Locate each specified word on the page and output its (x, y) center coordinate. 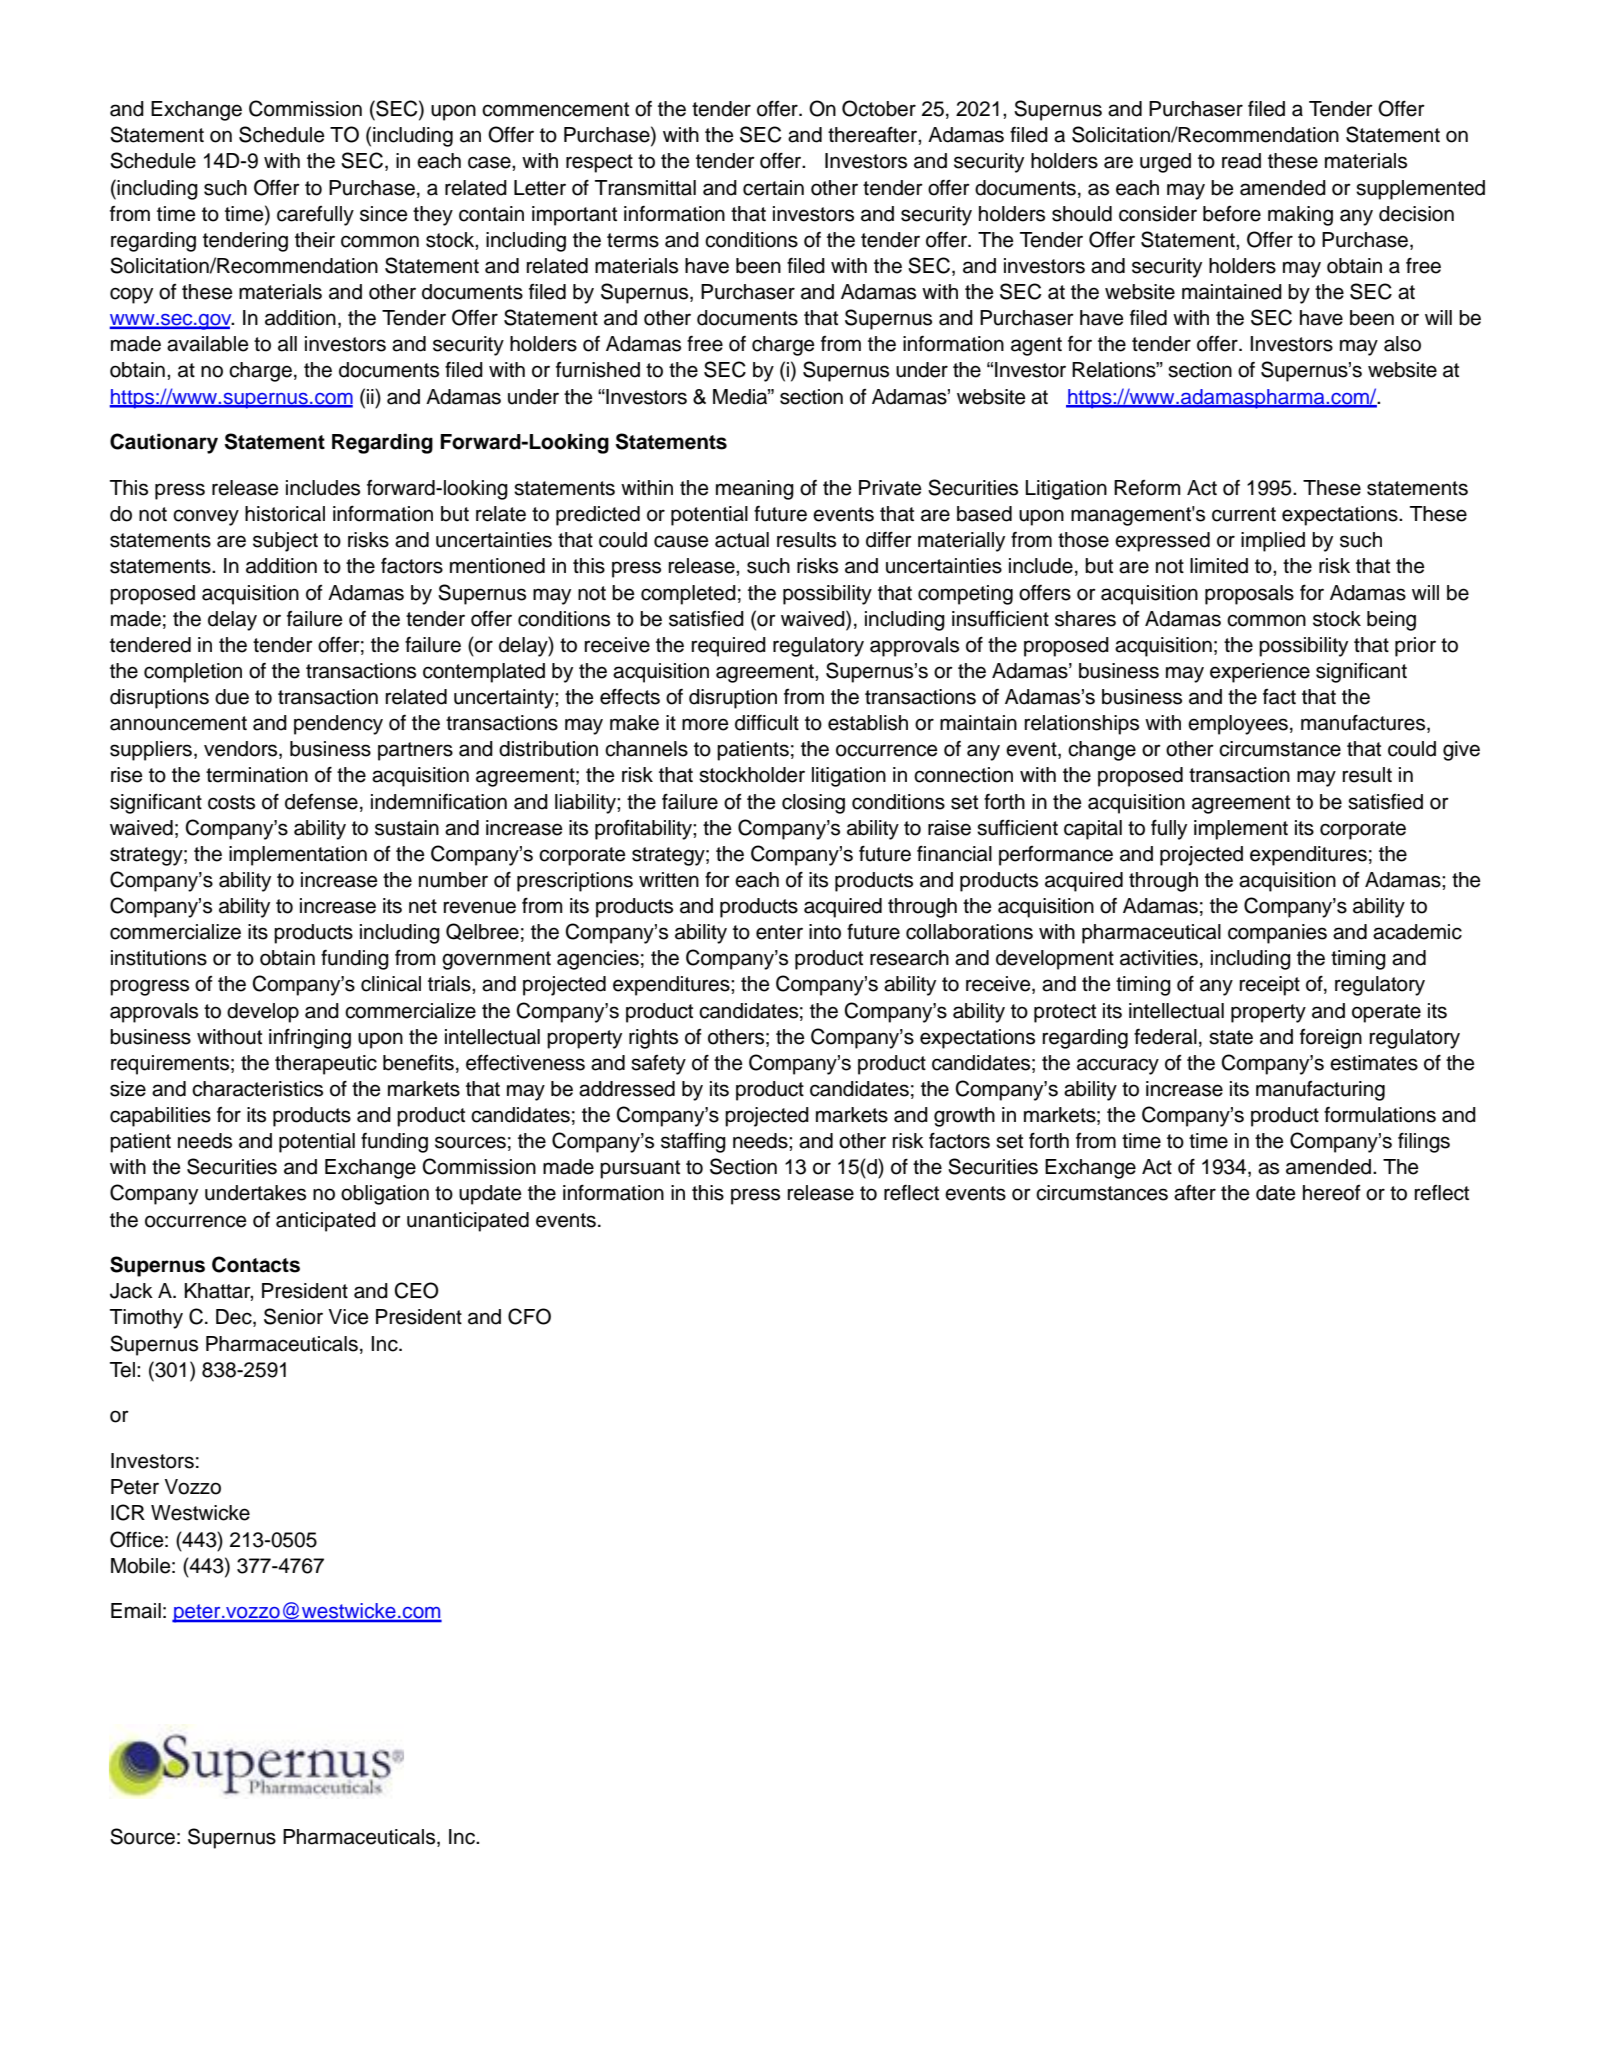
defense (321, 802)
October (879, 108)
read (1241, 161)
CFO (529, 1316)
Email (136, 1611)
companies (1277, 934)
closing (813, 804)
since (384, 214)
